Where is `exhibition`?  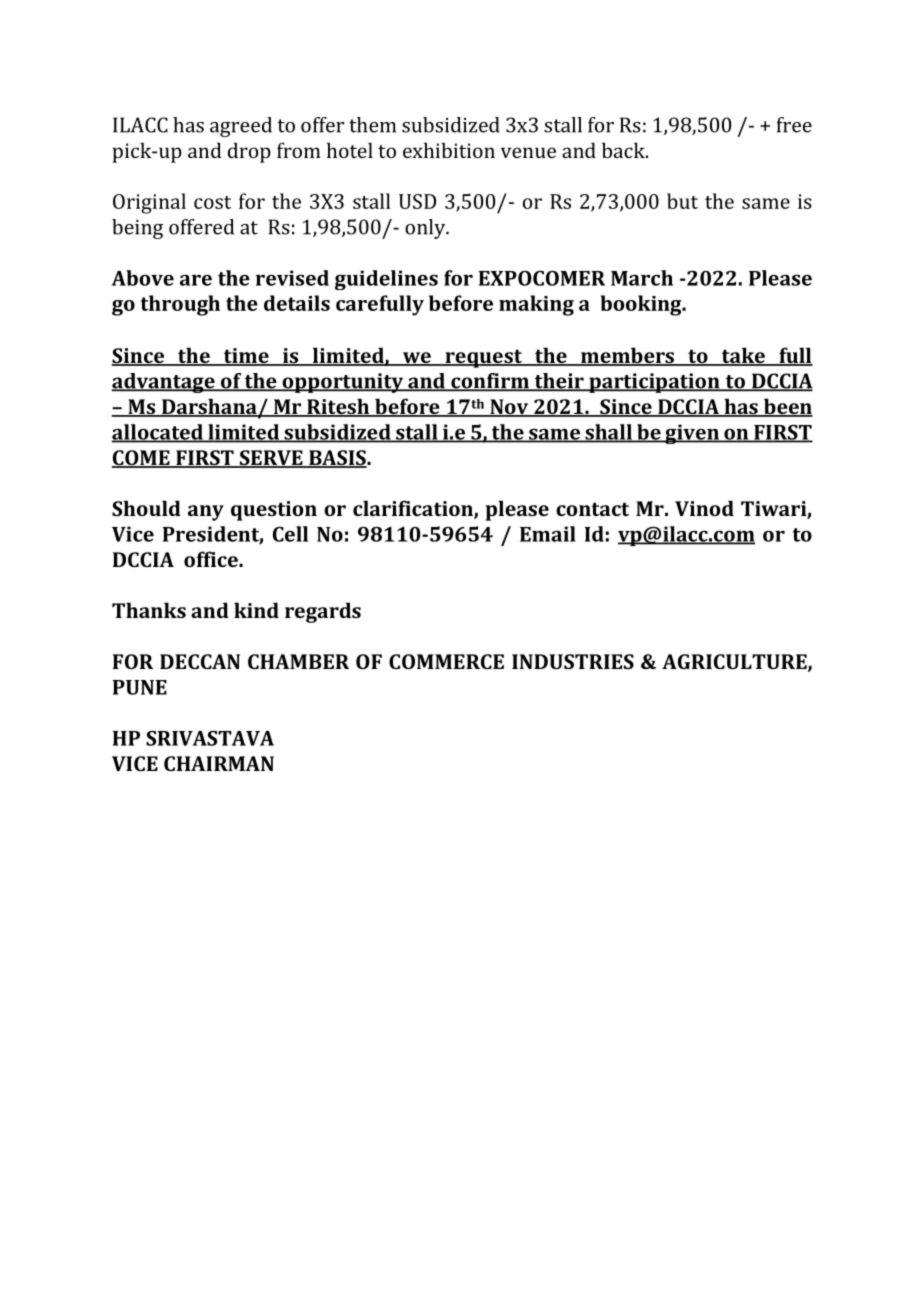 exhibition is located at coordinates (449, 150).
